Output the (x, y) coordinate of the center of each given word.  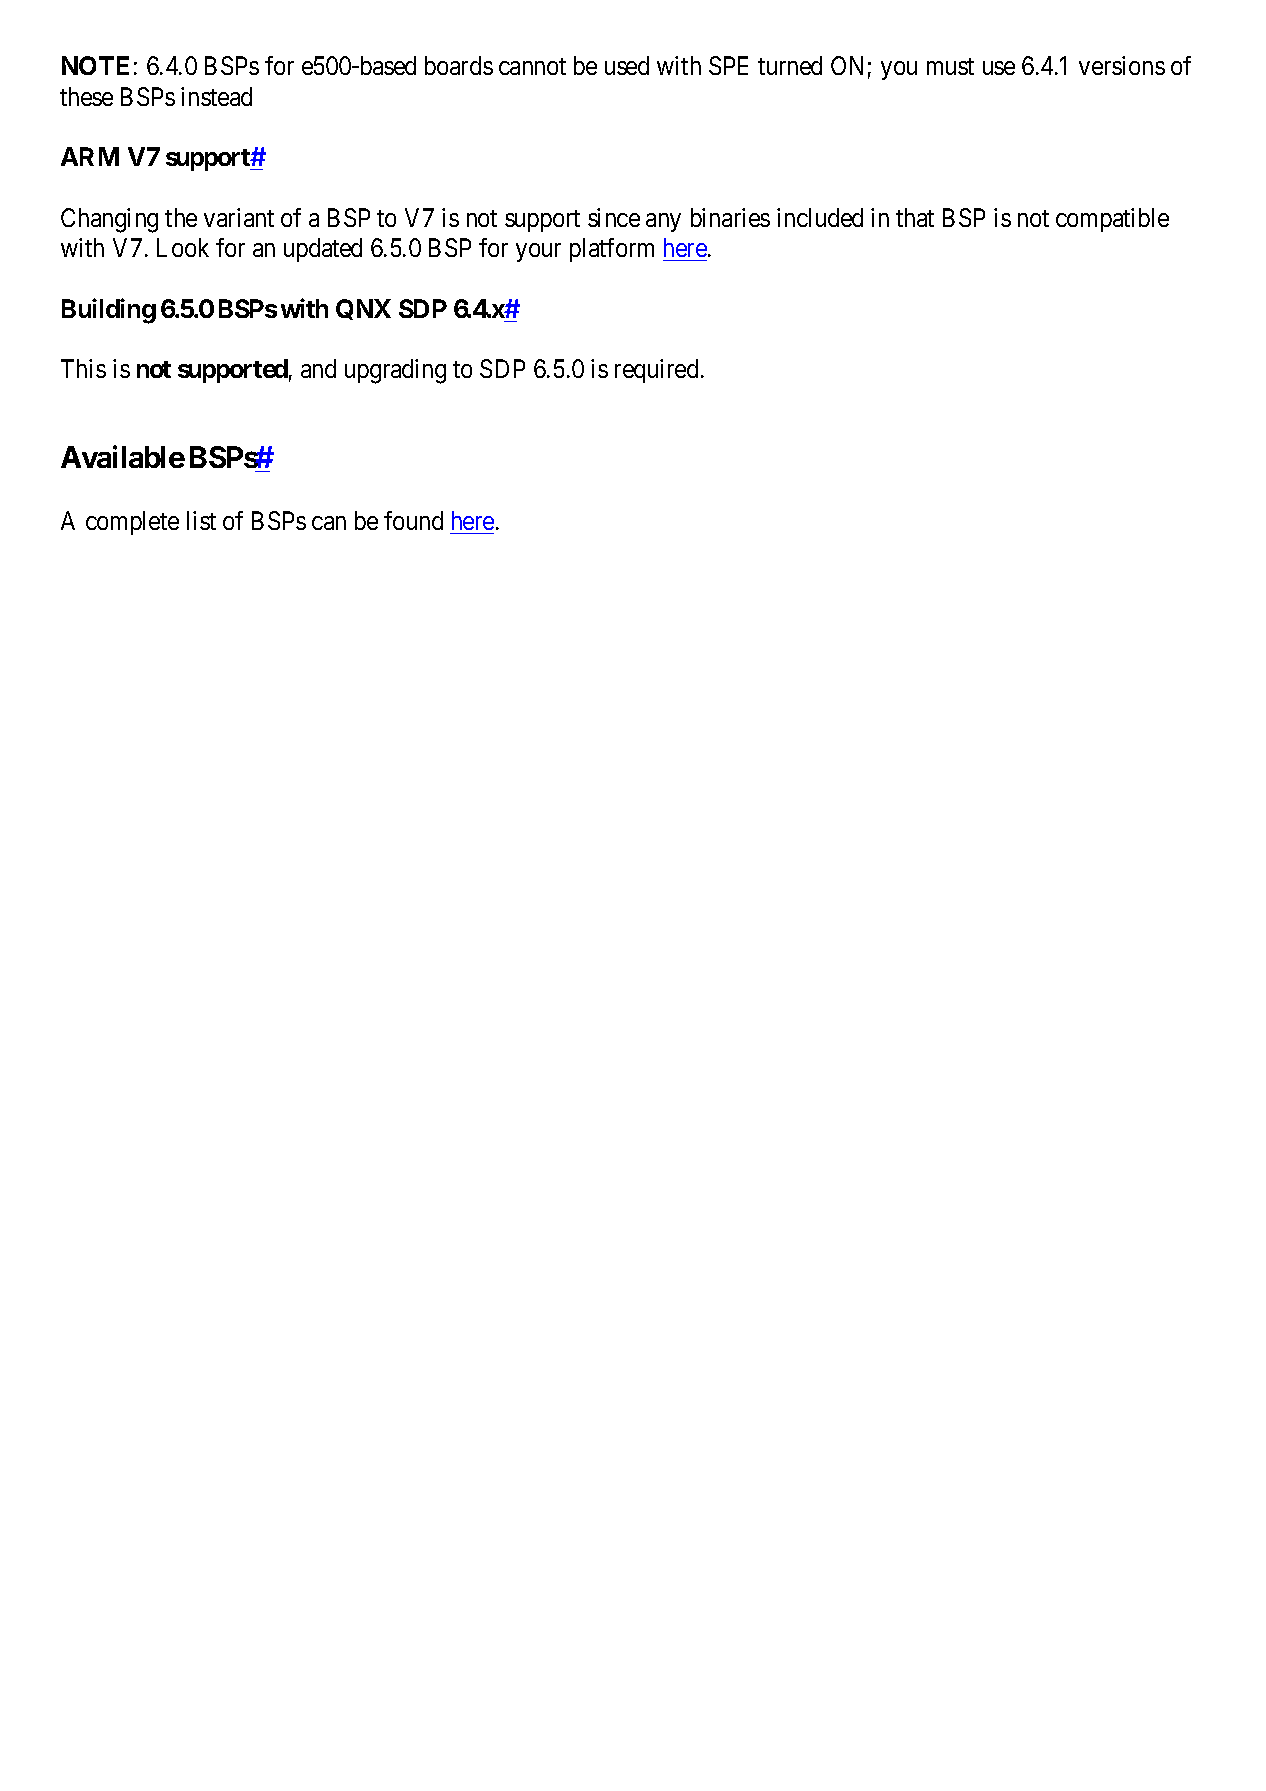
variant (239, 217)
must (950, 66)
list (201, 520)
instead (216, 96)
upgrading (395, 371)
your (538, 253)
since (614, 217)
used (627, 65)
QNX (363, 309)
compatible (1112, 220)
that (915, 217)
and (318, 368)
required (656, 371)
